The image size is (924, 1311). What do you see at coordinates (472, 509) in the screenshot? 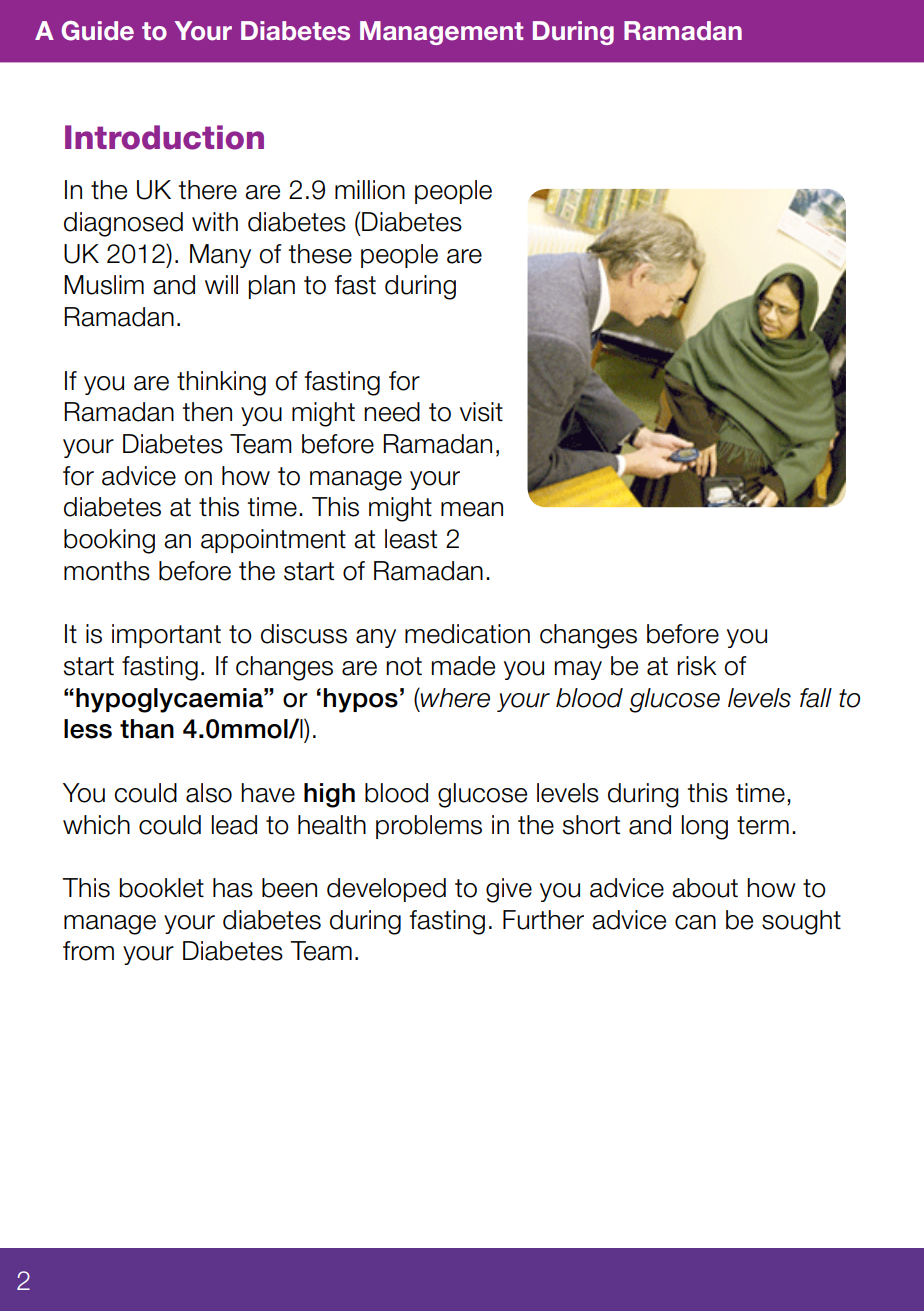
I see `mean` at bounding box center [472, 509].
